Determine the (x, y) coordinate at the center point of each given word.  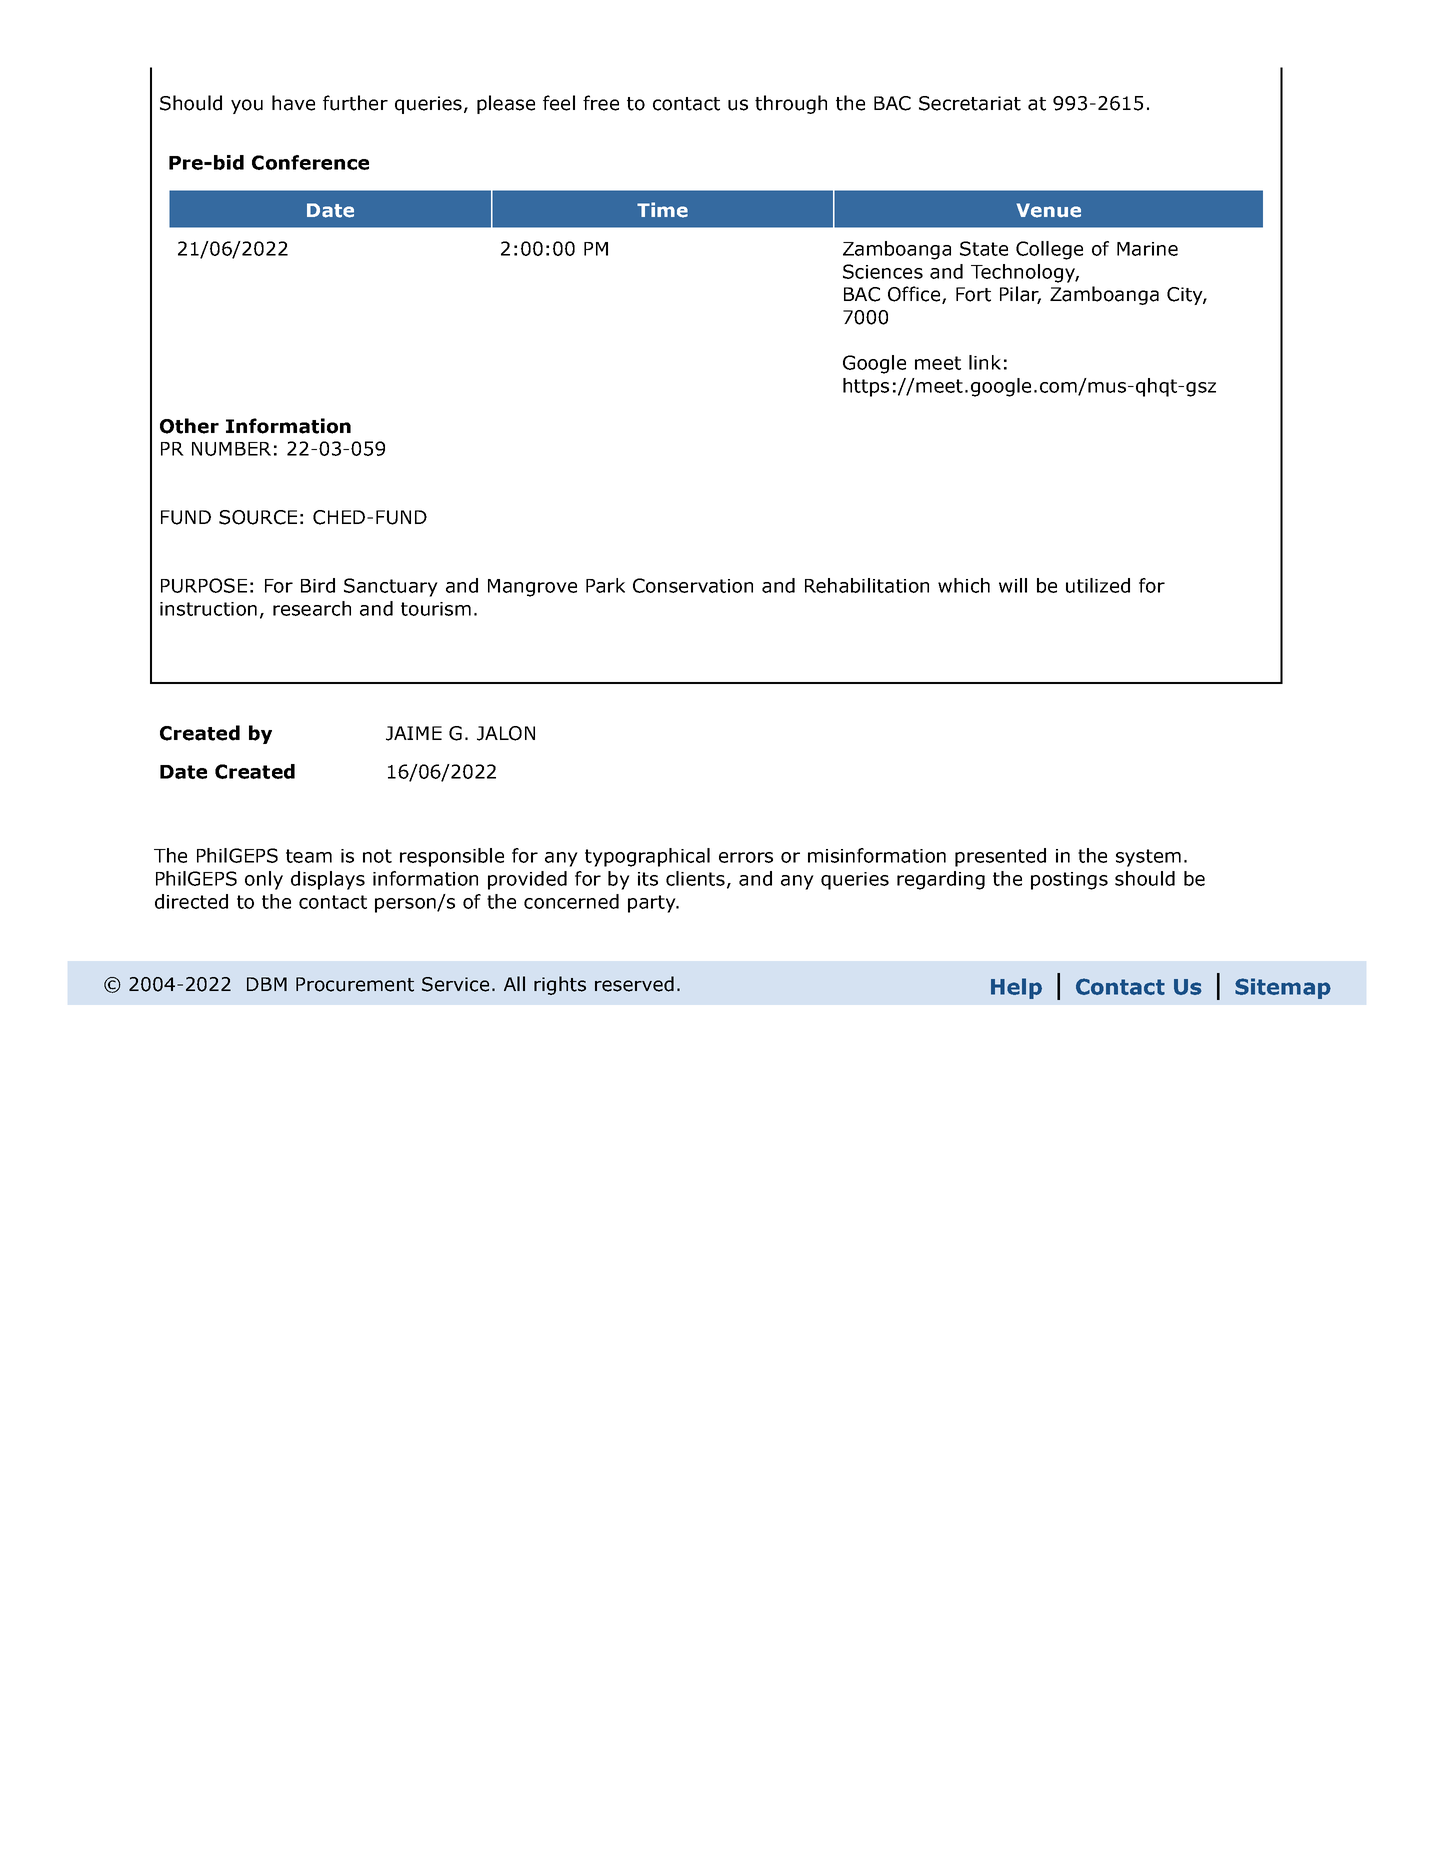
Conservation (693, 585)
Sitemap (1283, 988)
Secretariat (970, 103)
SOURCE (258, 517)
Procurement (355, 984)
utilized (1098, 585)
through (791, 104)
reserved (634, 984)
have (293, 103)
